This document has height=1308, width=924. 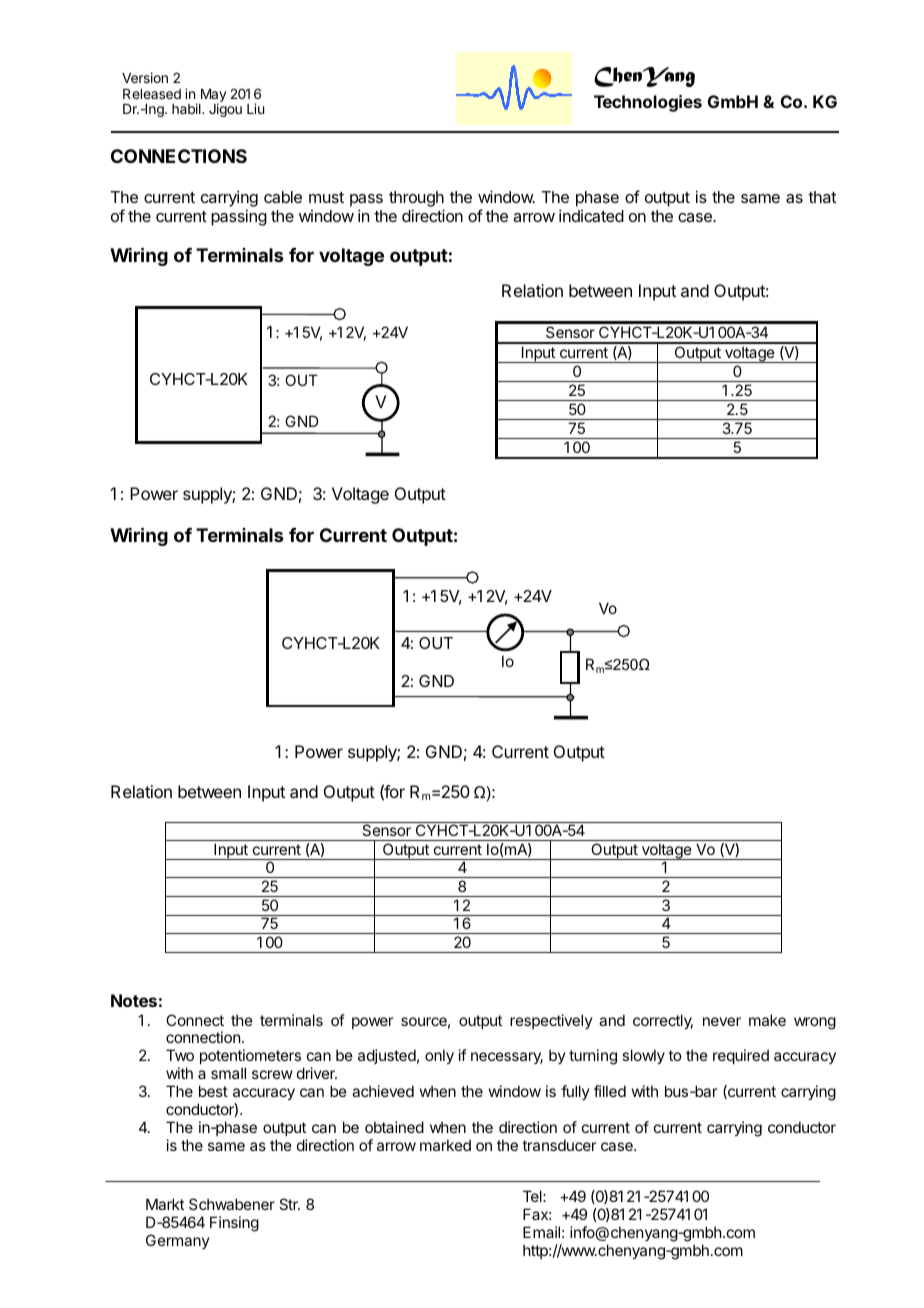 I want to click on respectively, so click(x=551, y=1021).
